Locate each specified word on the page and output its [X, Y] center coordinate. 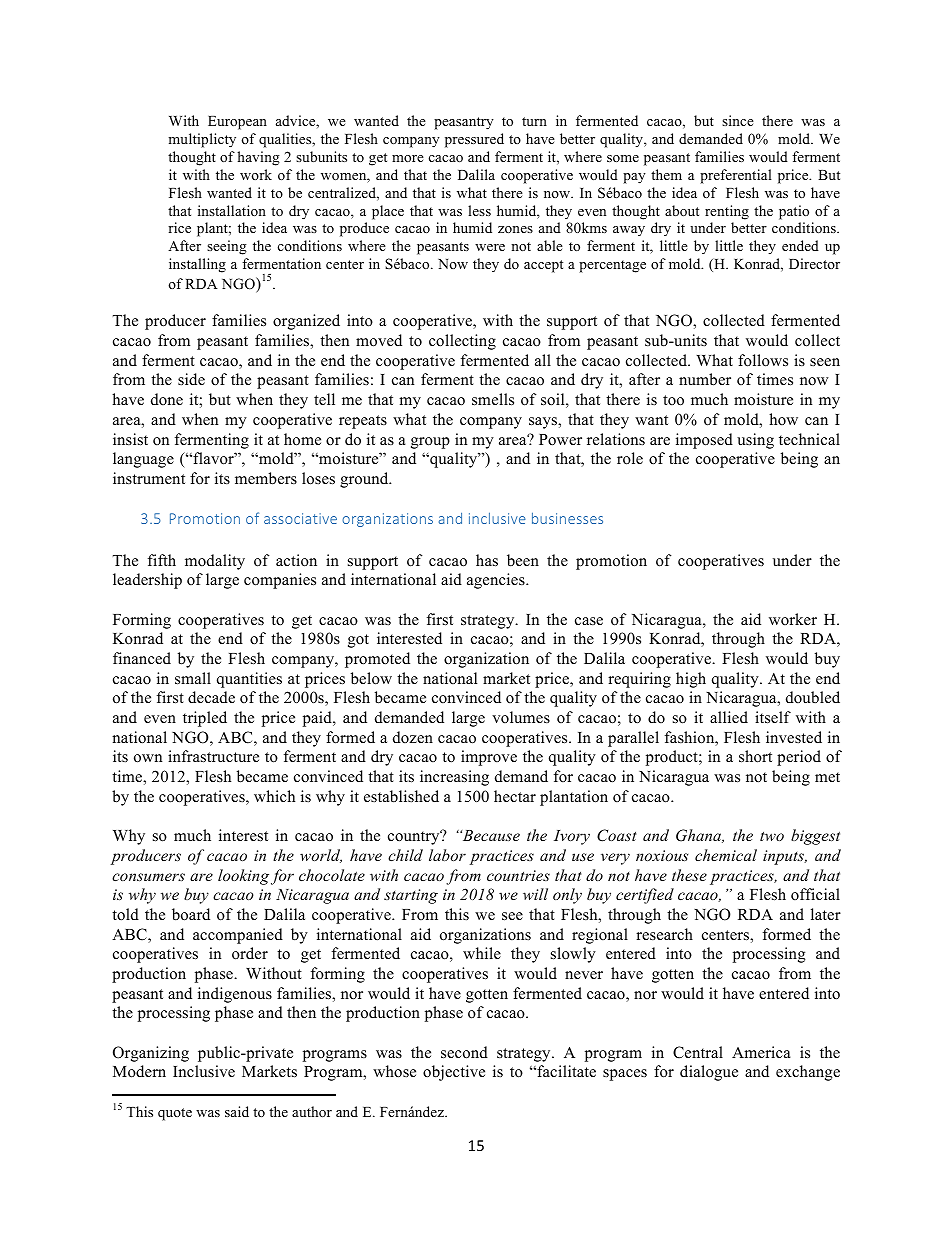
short [755, 756]
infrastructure [213, 756]
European [237, 123]
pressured [474, 140]
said [237, 1111]
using [755, 441]
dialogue [709, 1073]
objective [454, 1073]
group [430, 443]
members [266, 478]
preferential [736, 176]
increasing [454, 778]
